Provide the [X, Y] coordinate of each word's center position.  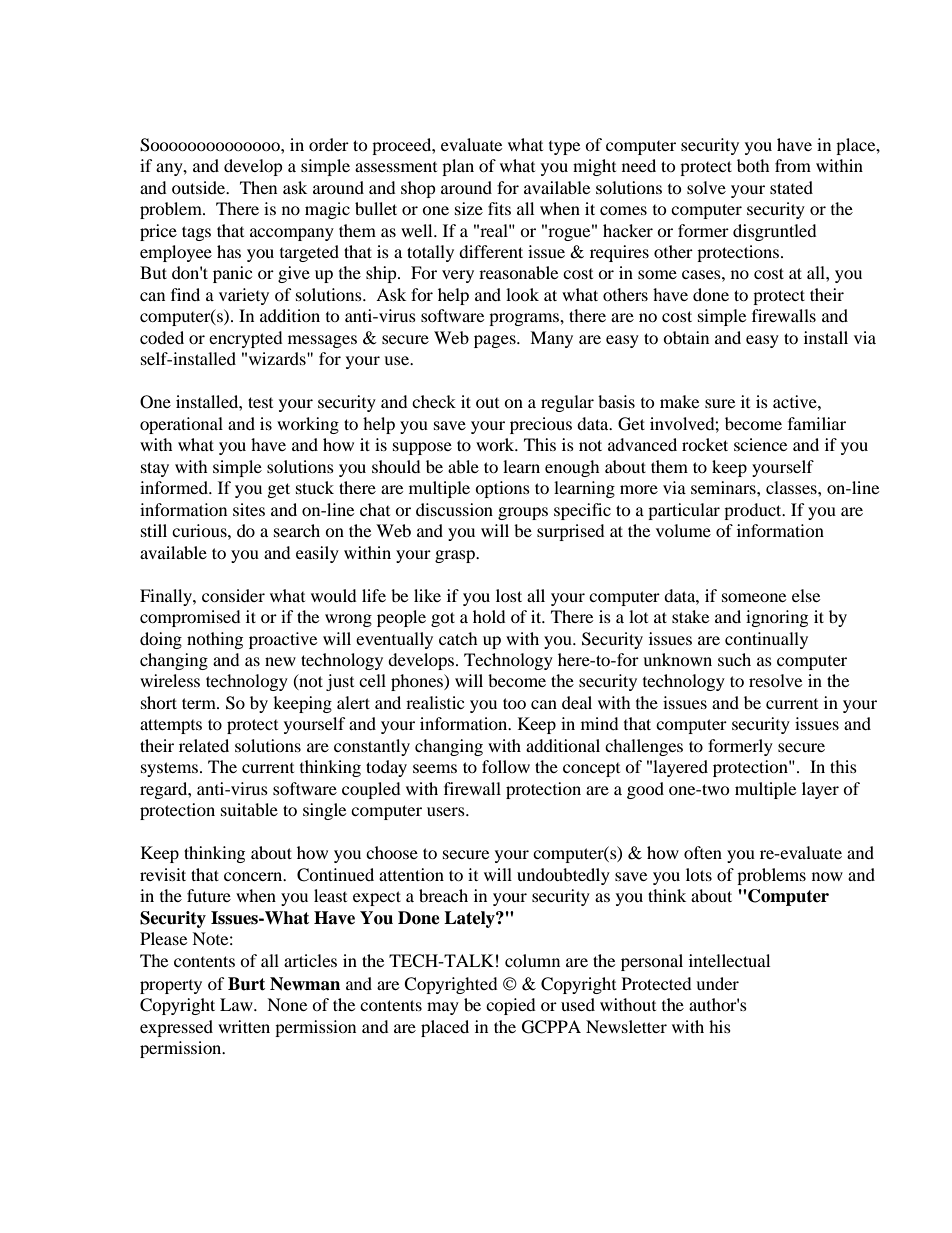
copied [511, 1006]
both [753, 165]
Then [258, 187]
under [717, 983]
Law [237, 1004]
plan [458, 167]
